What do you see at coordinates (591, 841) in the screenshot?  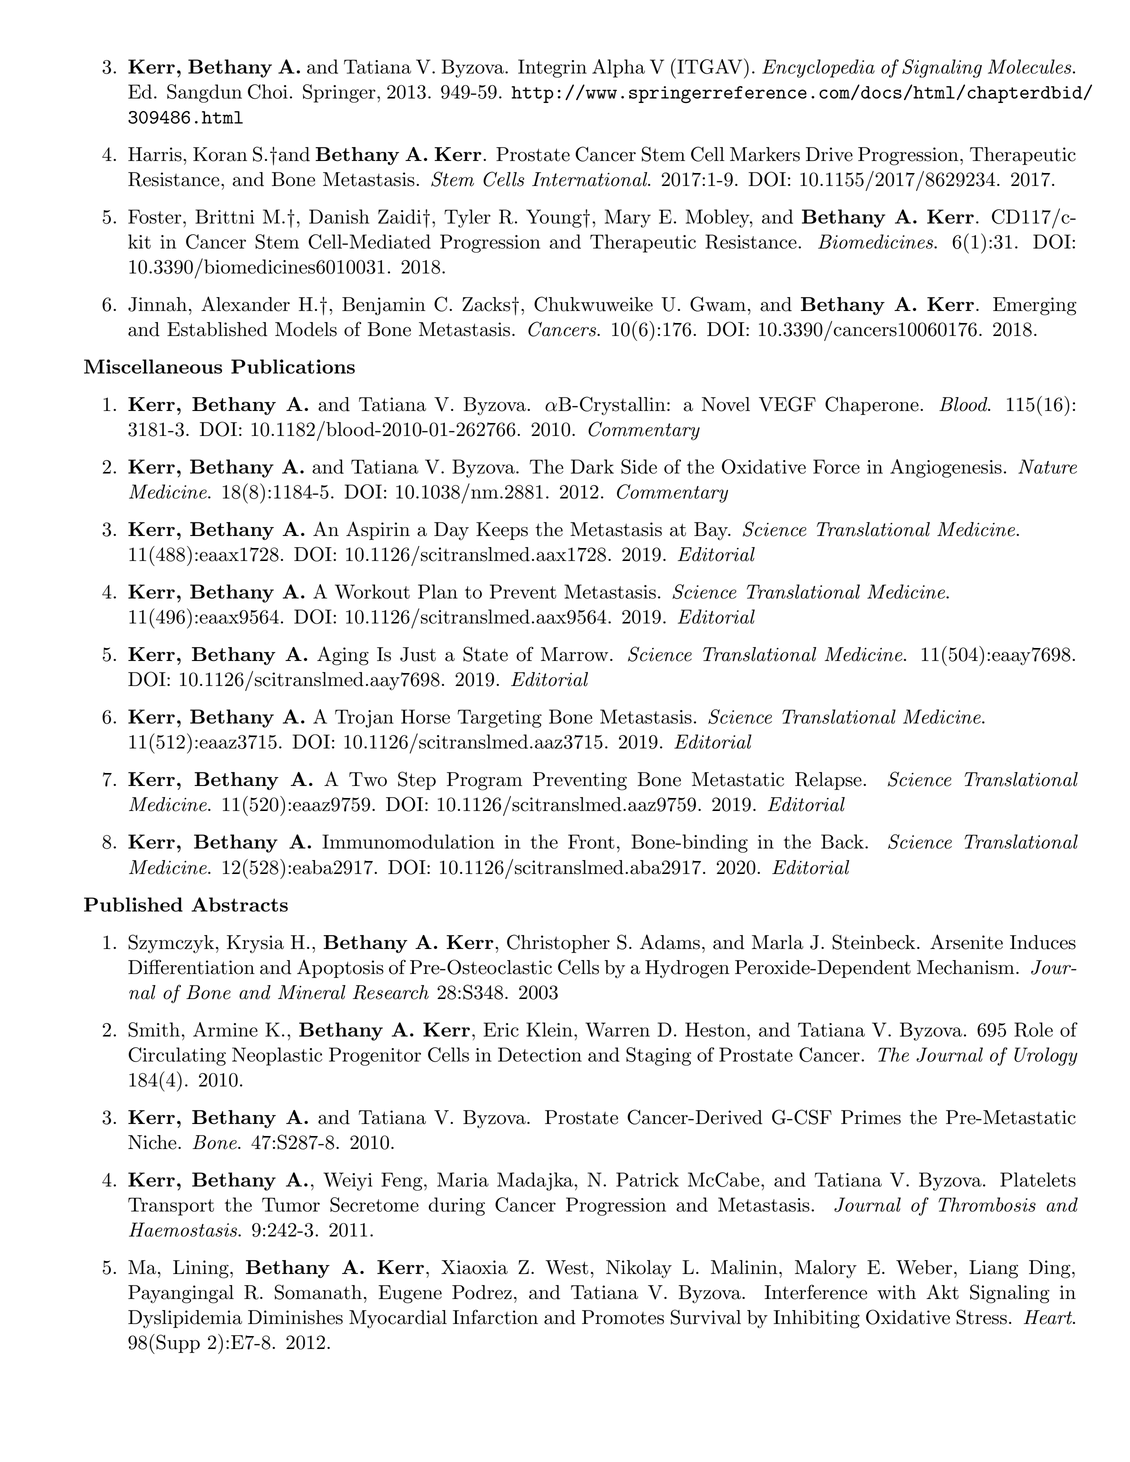 I see `Front` at bounding box center [591, 841].
